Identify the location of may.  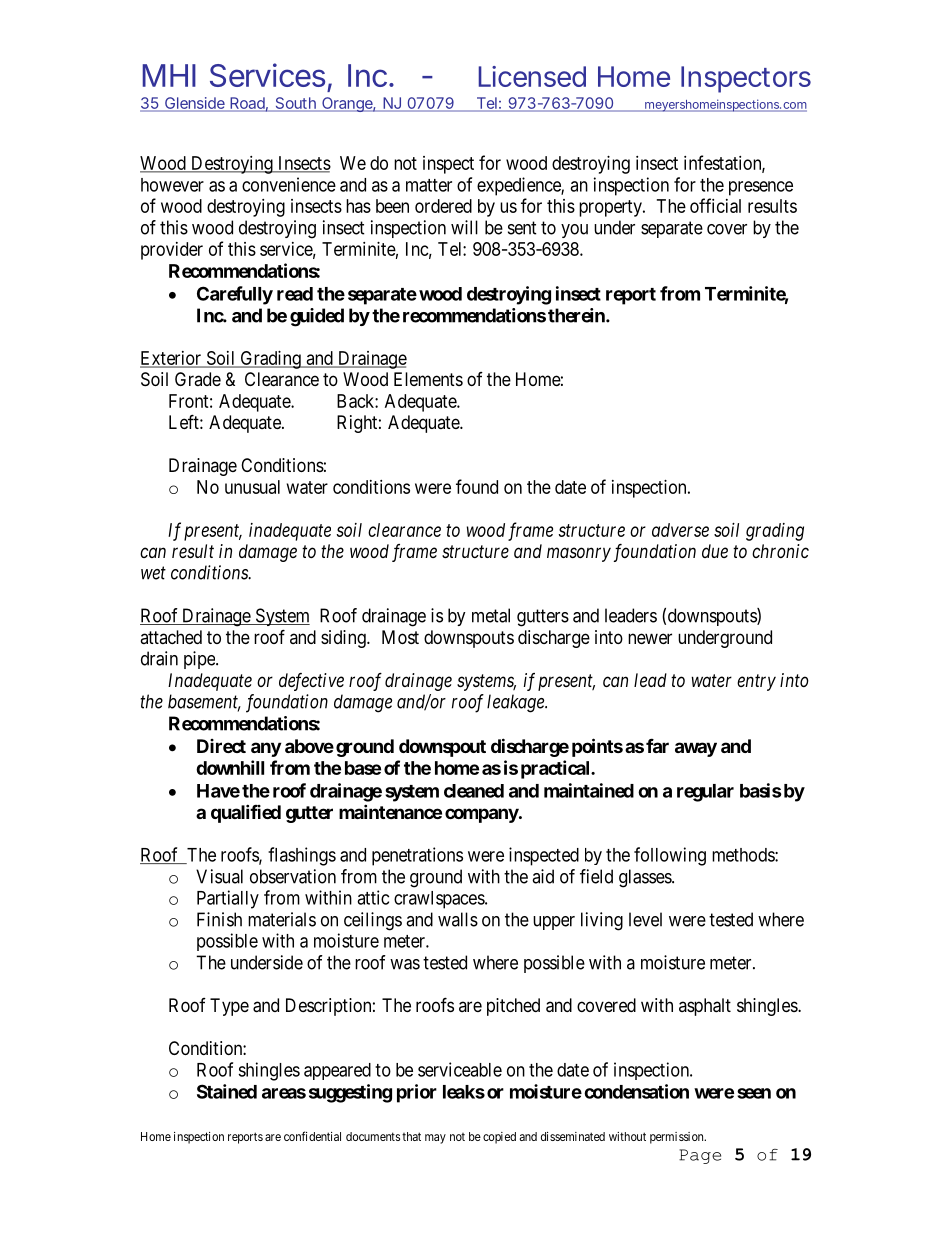
(435, 1139).
